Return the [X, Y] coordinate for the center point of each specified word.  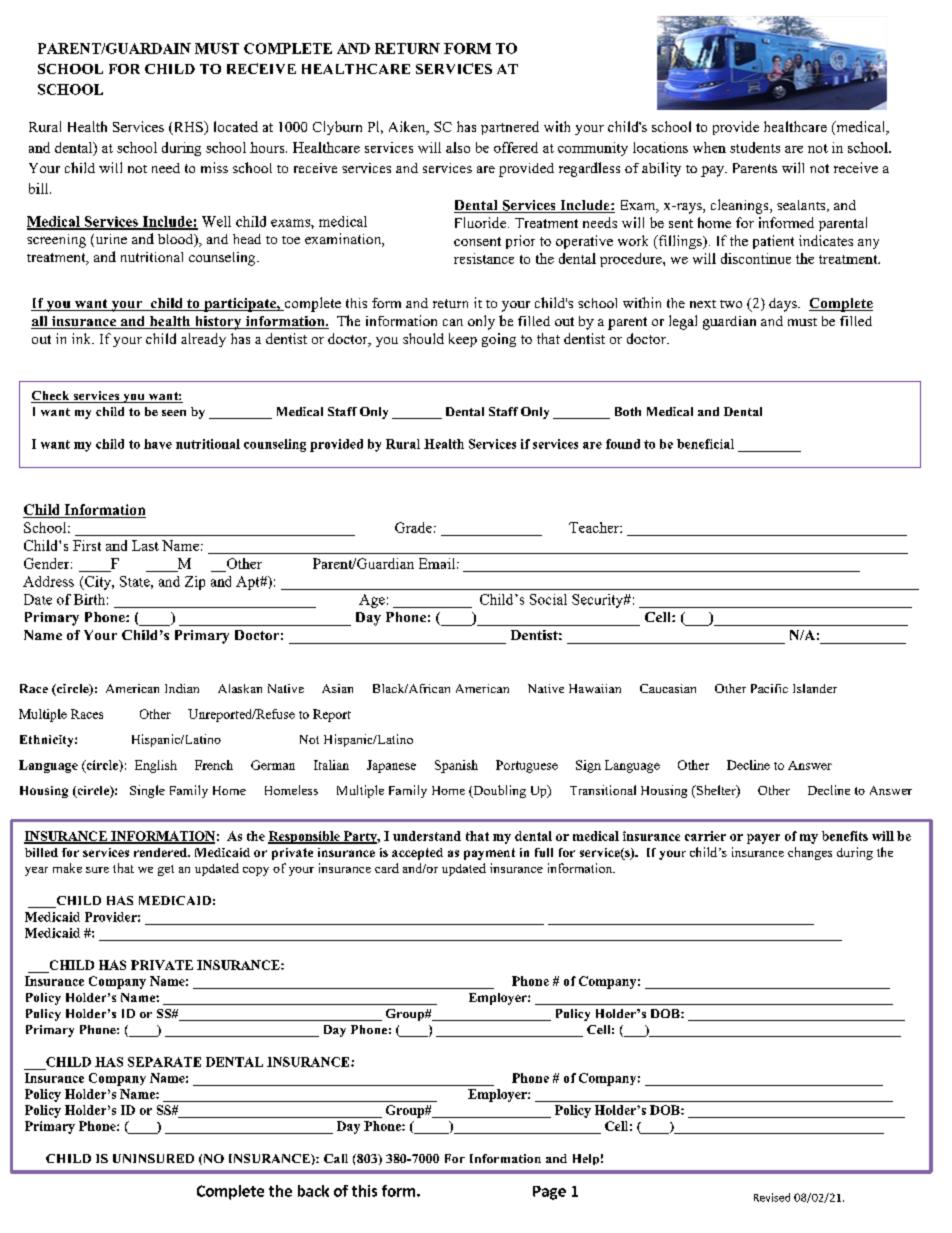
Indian [182, 688]
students [755, 147]
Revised [772, 1197]
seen [174, 413]
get [166, 870]
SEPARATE [164, 1062]
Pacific [769, 688]
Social [548, 599]
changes [810, 853]
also [458, 147]
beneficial [705, 444]
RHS [188, 128]
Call [336, 1158]
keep [463, 340]
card [387, 868]
